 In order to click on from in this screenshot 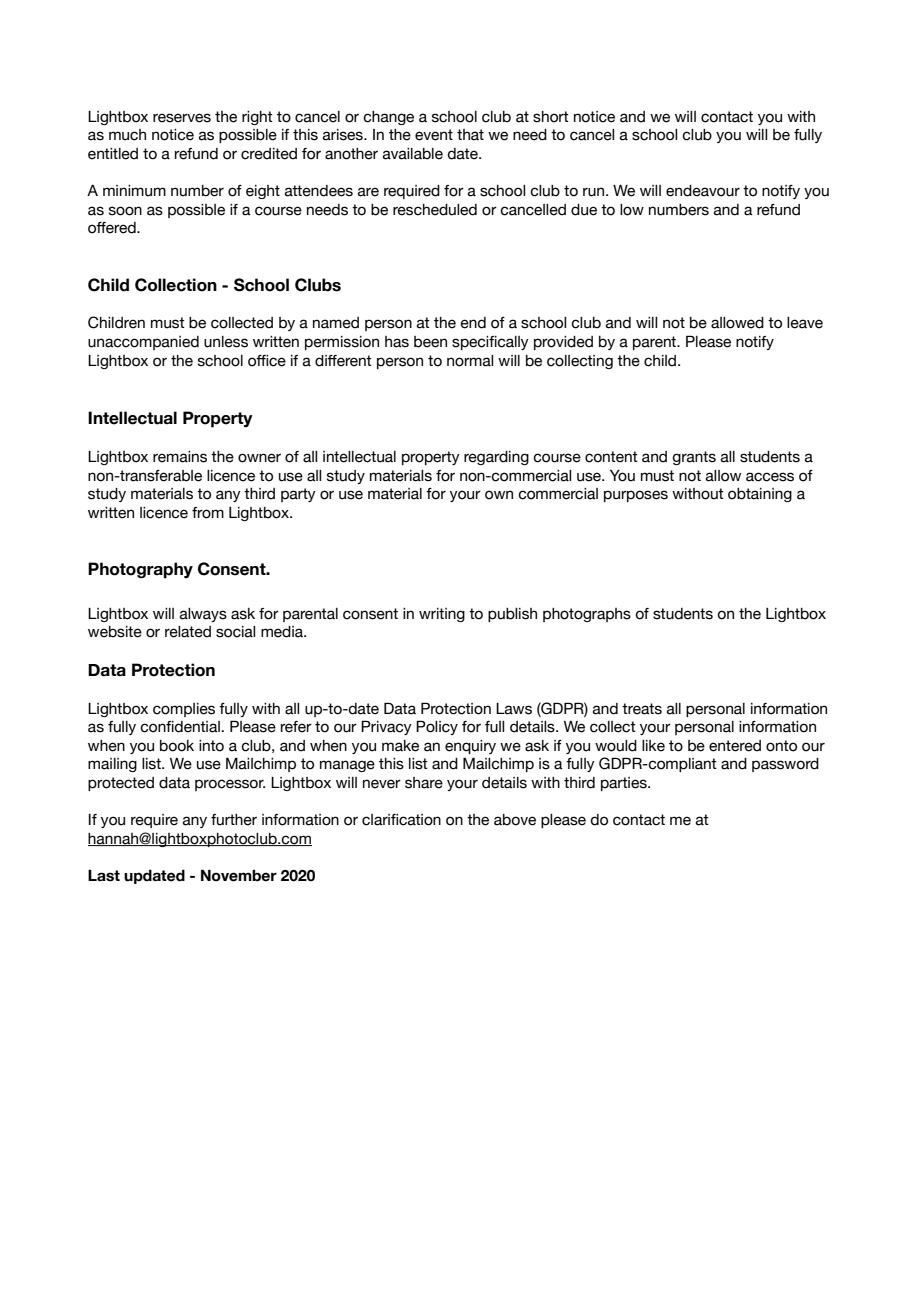, I will do `click(208, 513)`.
